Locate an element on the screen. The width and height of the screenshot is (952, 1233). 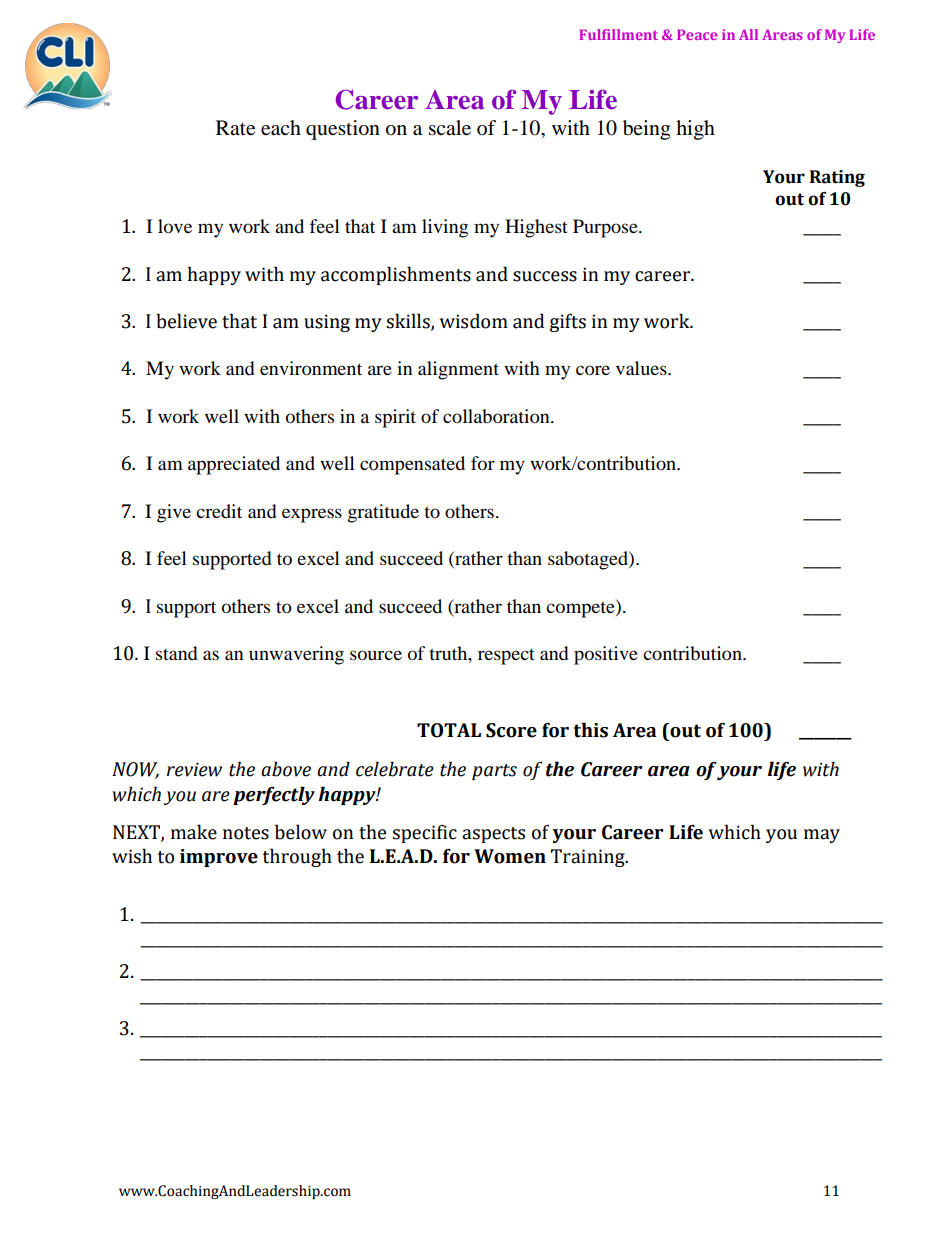
environment is located at coordinates (311, 368).
